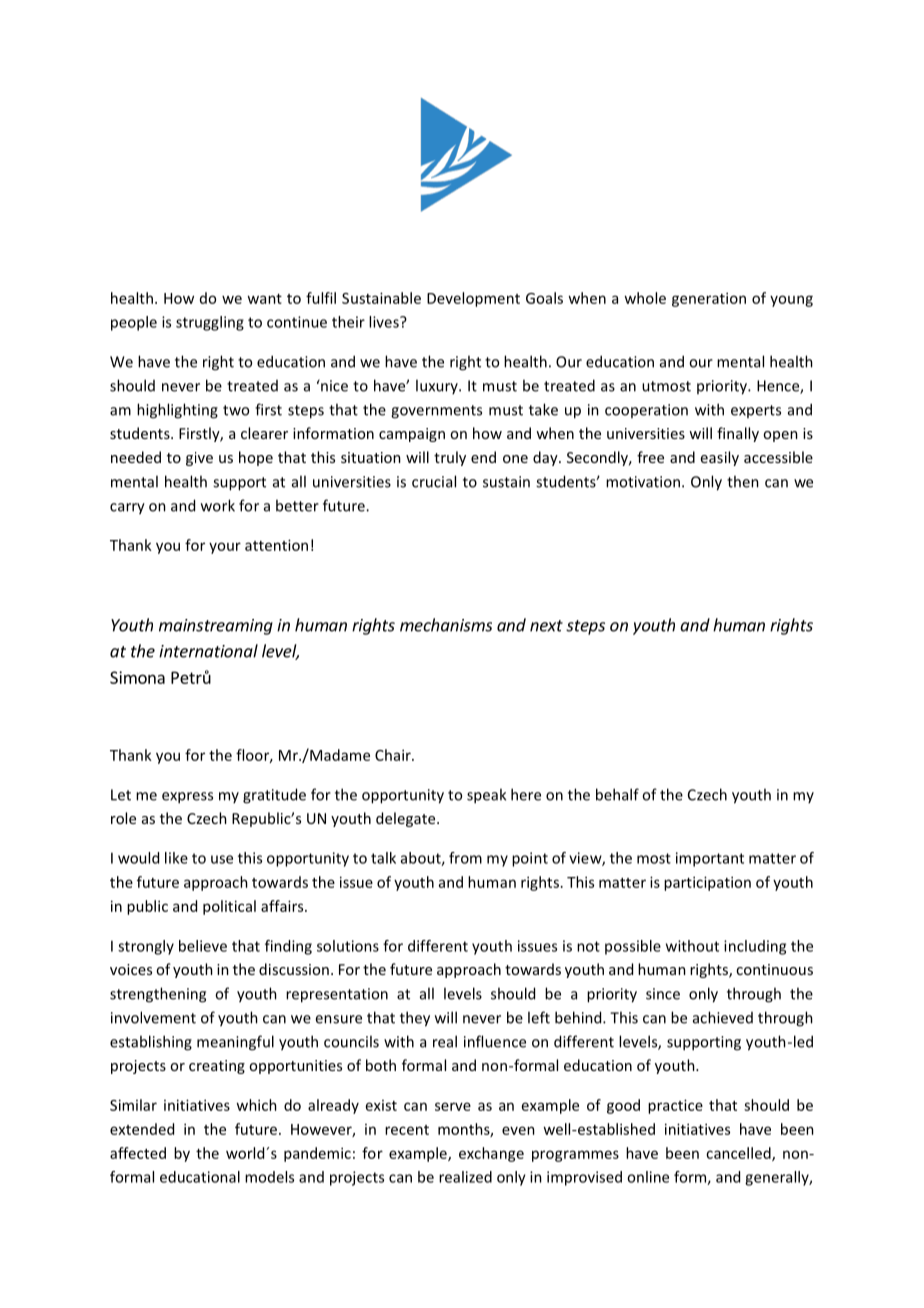 This screenshot has height=1308, width=924. Describe the element at coordinates (617, 794) in the screenshot. I see `behalf` at that location.
